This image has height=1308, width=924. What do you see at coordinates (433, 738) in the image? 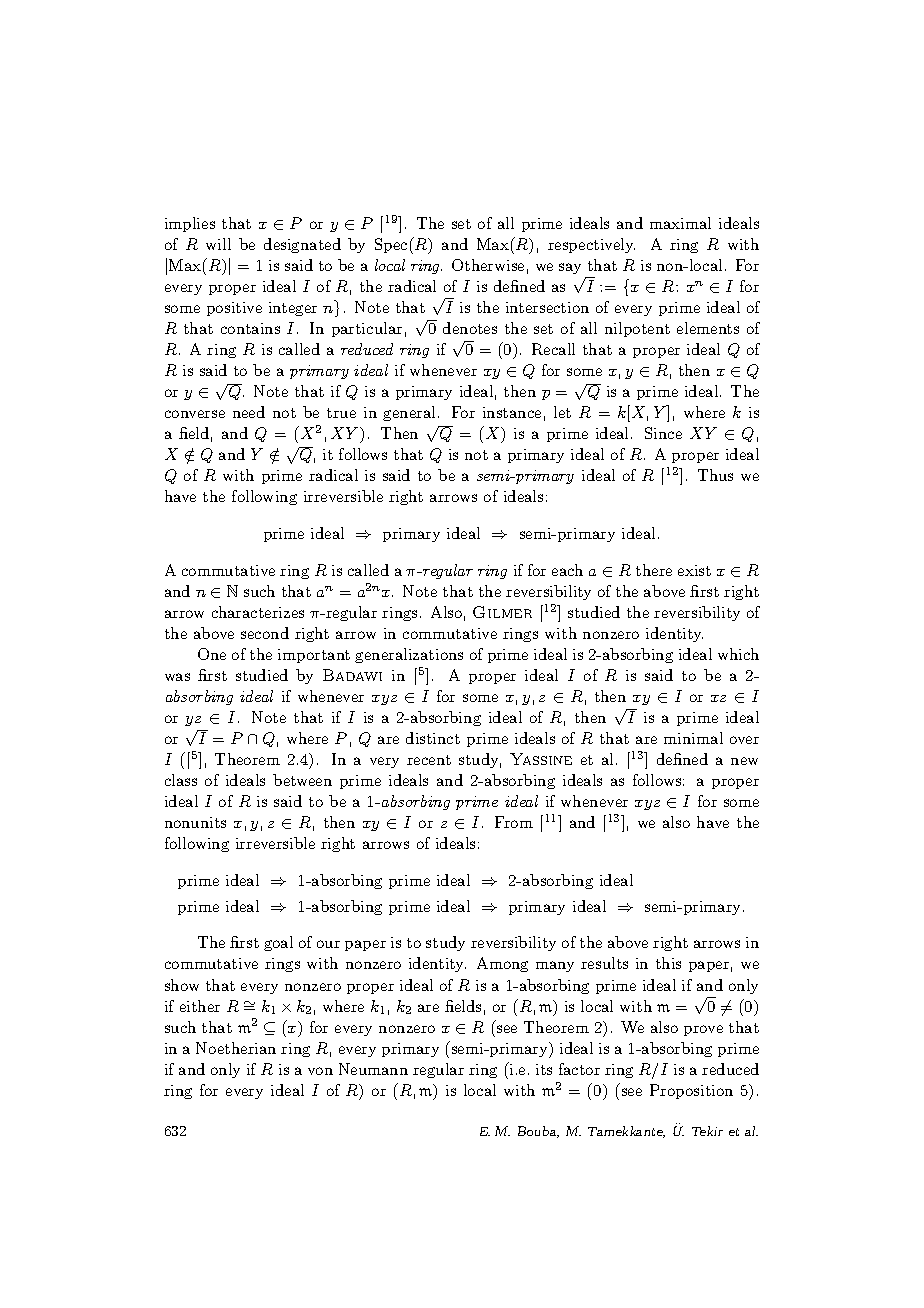
I see `distinct` at bounding box center [433, 738].
